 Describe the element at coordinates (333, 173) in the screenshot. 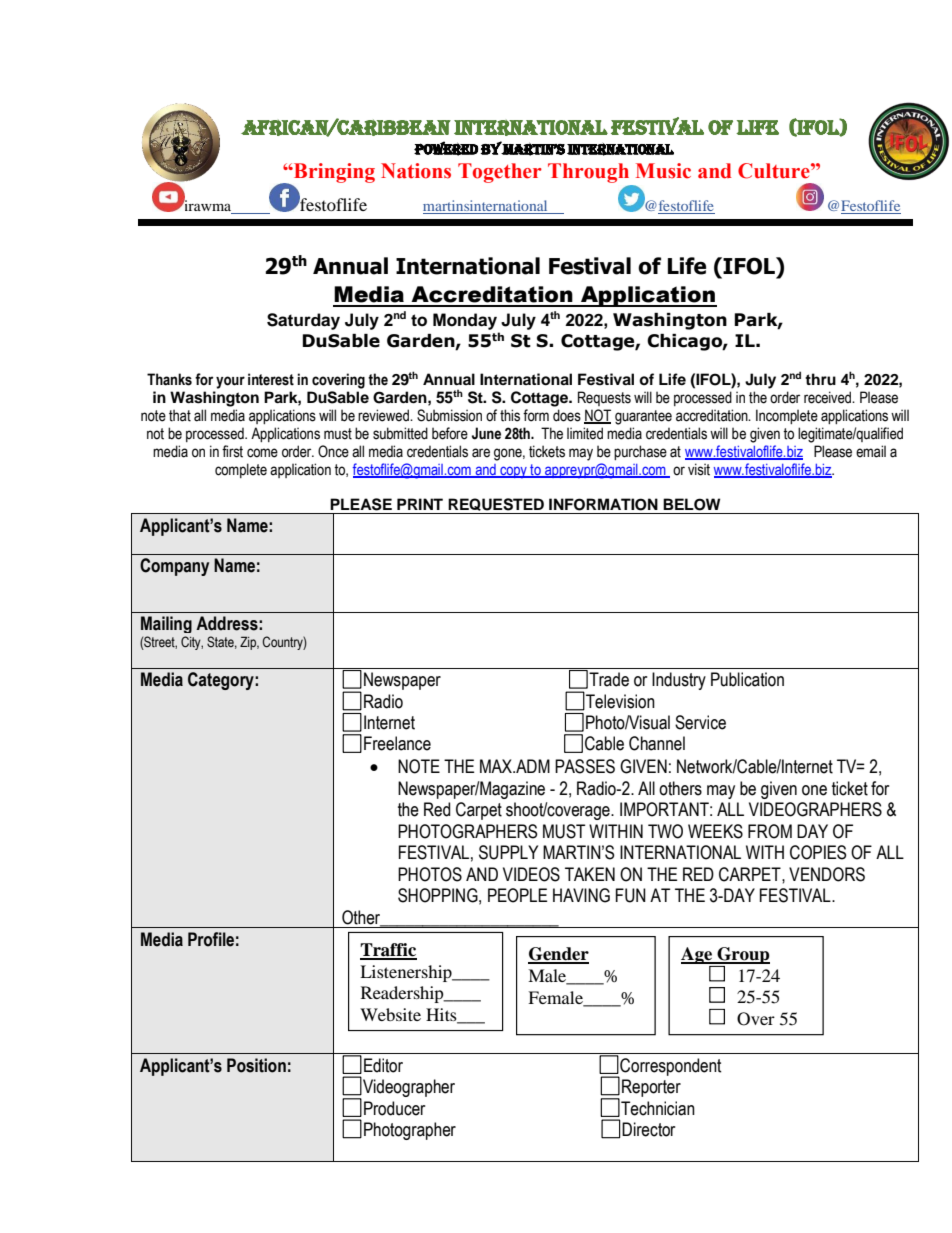

I see `Bringing` at that location.
